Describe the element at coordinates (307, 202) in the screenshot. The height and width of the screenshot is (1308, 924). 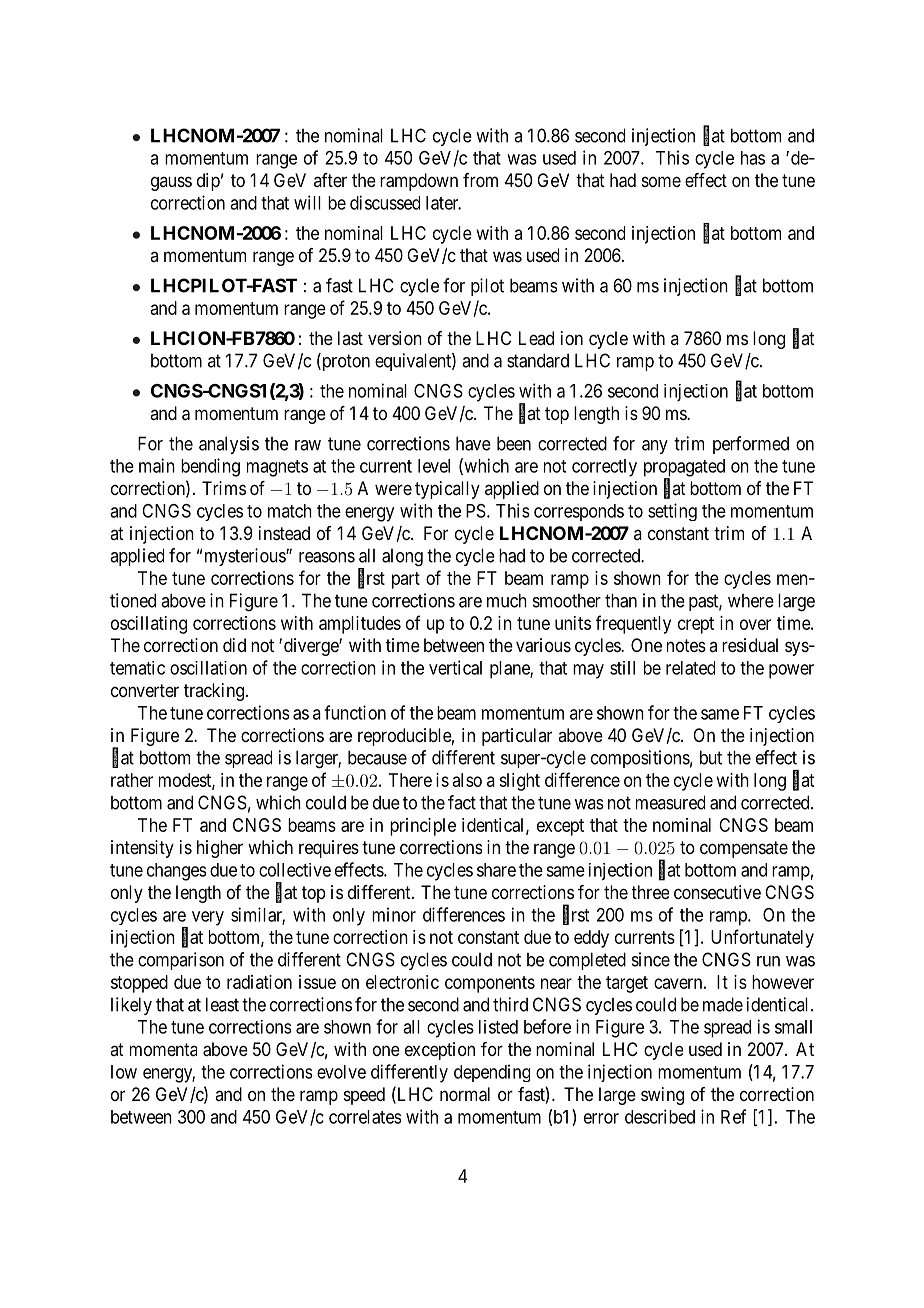
I see `will` at that location.
